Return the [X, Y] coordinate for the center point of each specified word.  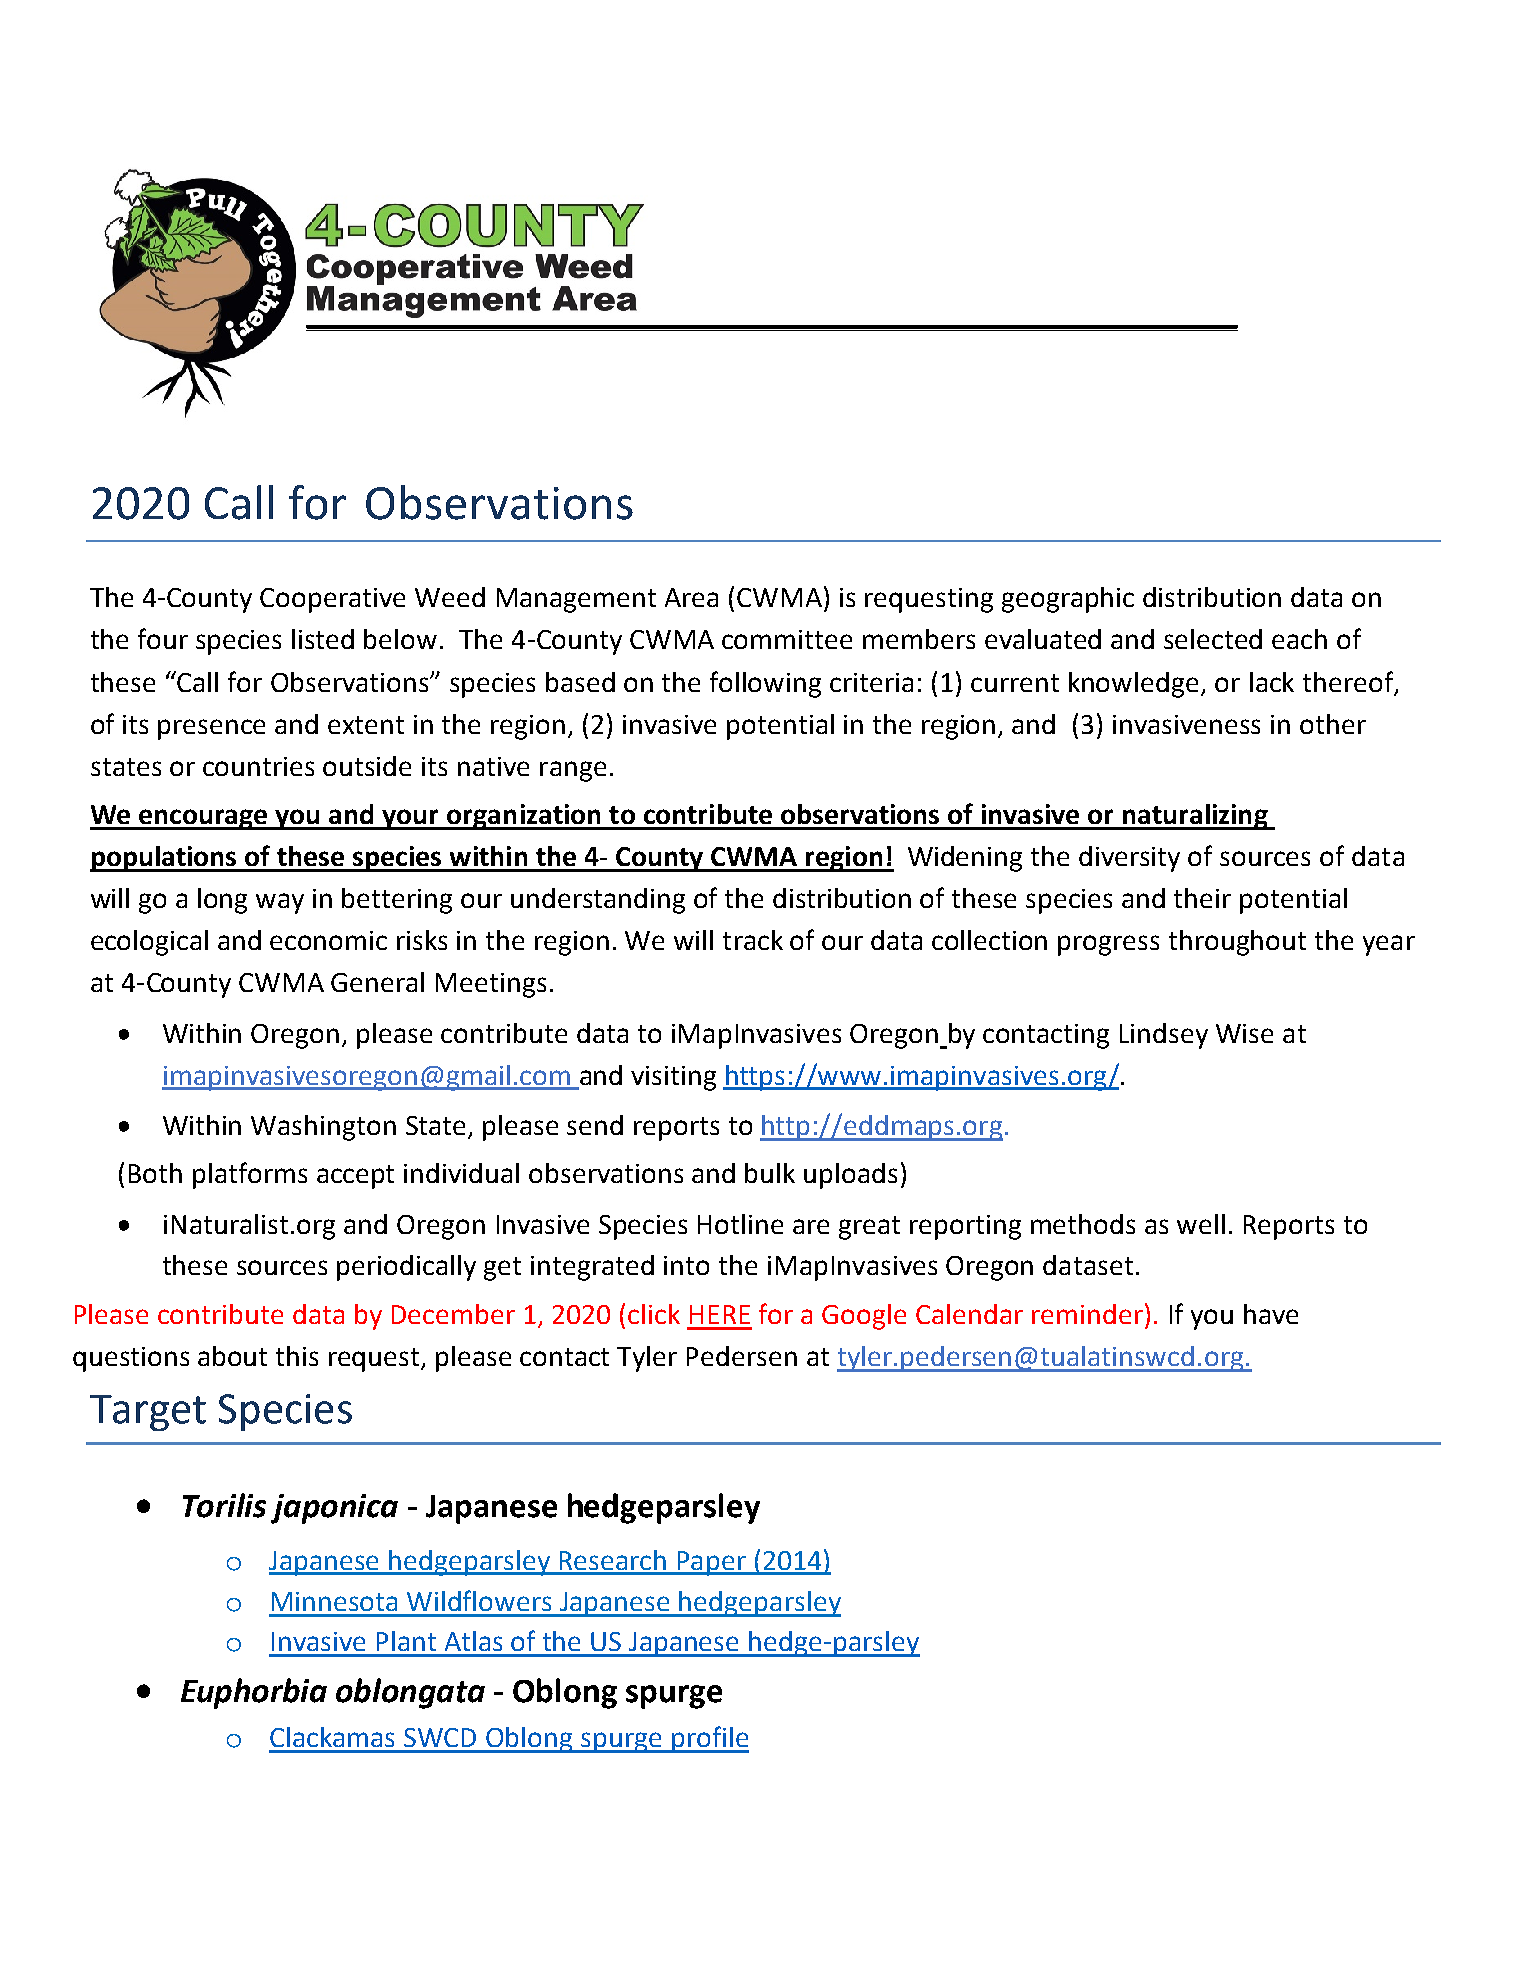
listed [323, 639]
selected [1213, 639]
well [1201, 1224]
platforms [250, 1175]
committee [787, 639]
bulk [770, 1173]
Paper [711, 1563]
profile [709, 1739]
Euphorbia [254, 1693]
